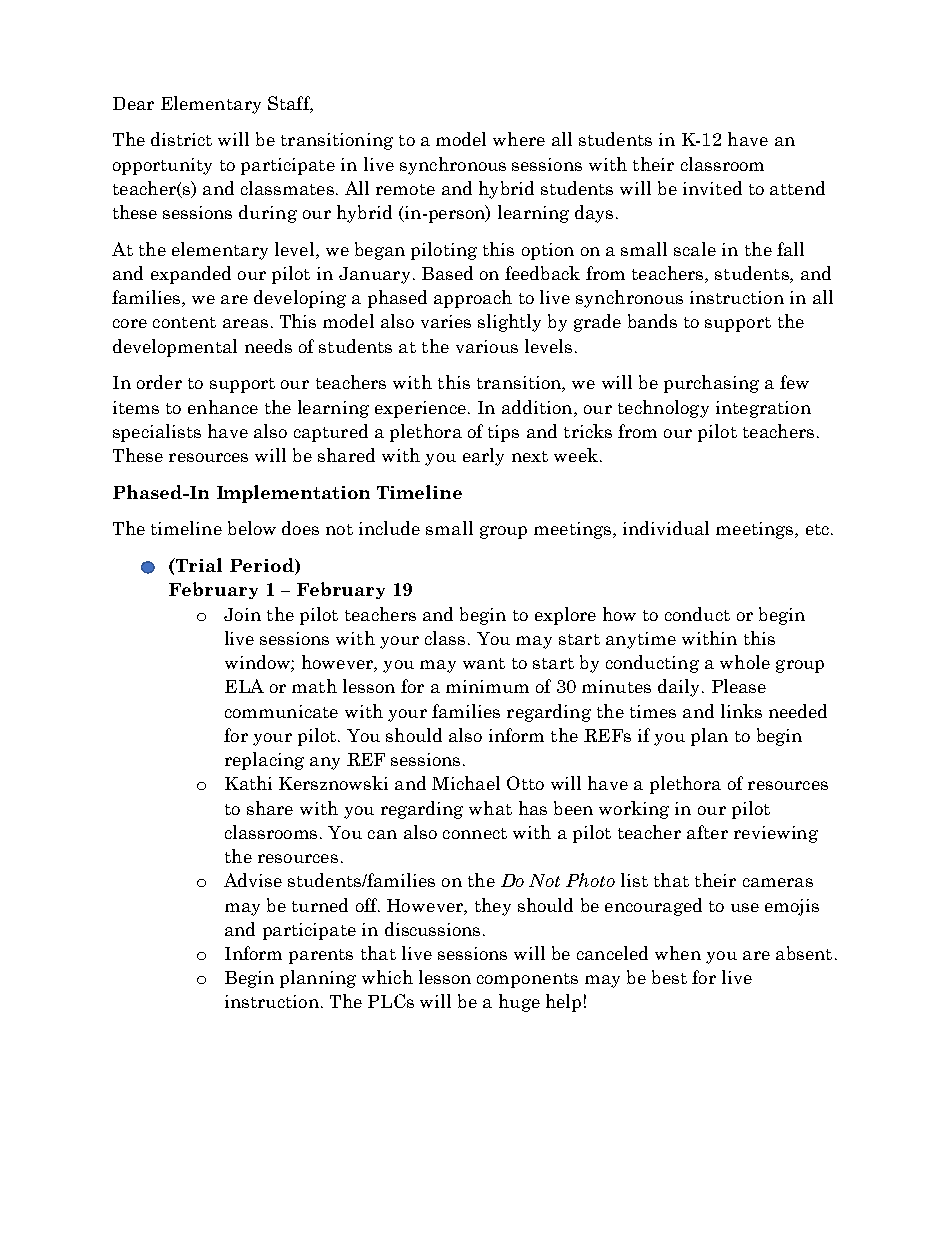 The height and width of the screenshot is (1233, 952). What do you see at coordinates (263, 566) in the screenshot?
I see `Period` at bounding box center [263, 566].
